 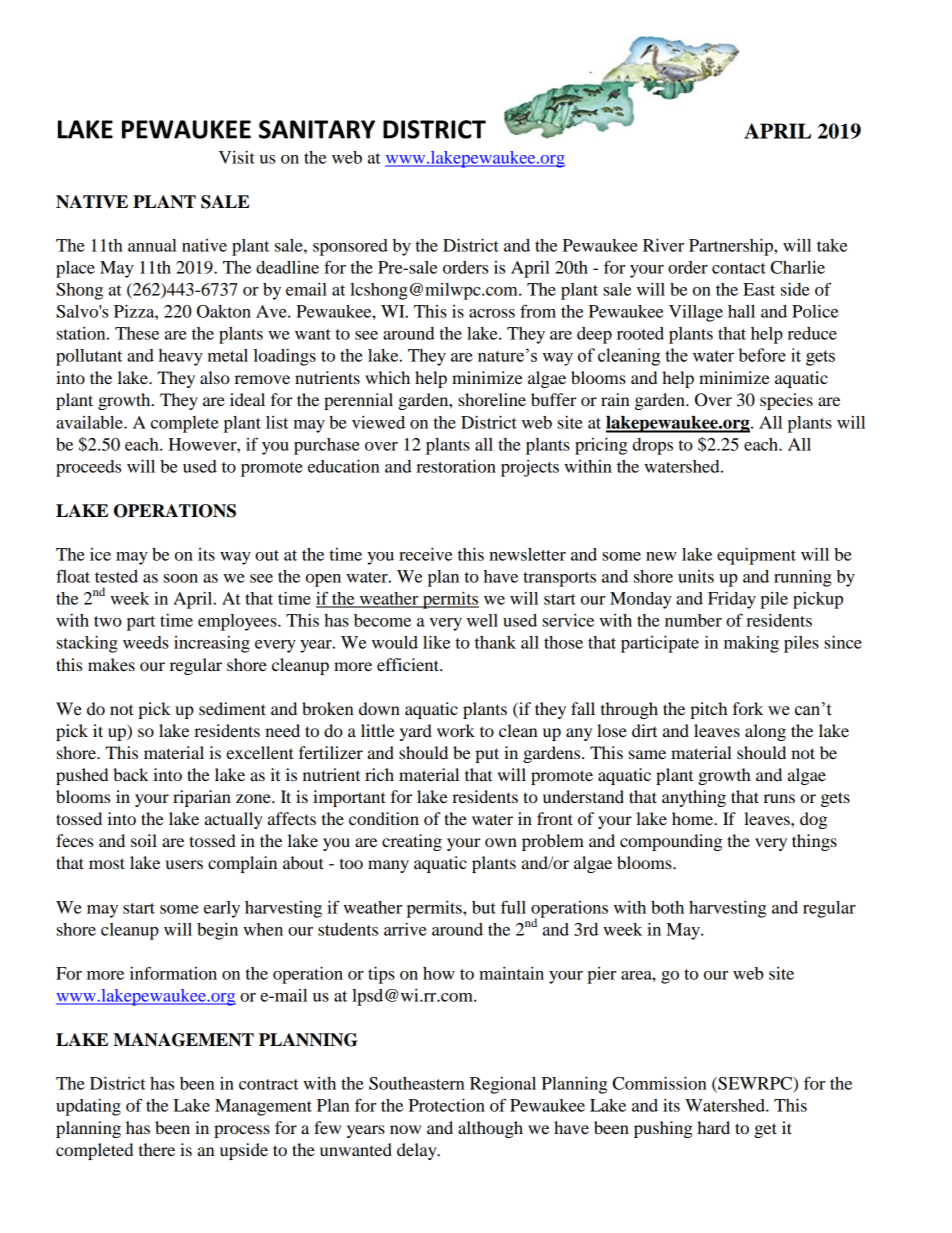 I want to click on Protection, so click(x=447, y=1105).
